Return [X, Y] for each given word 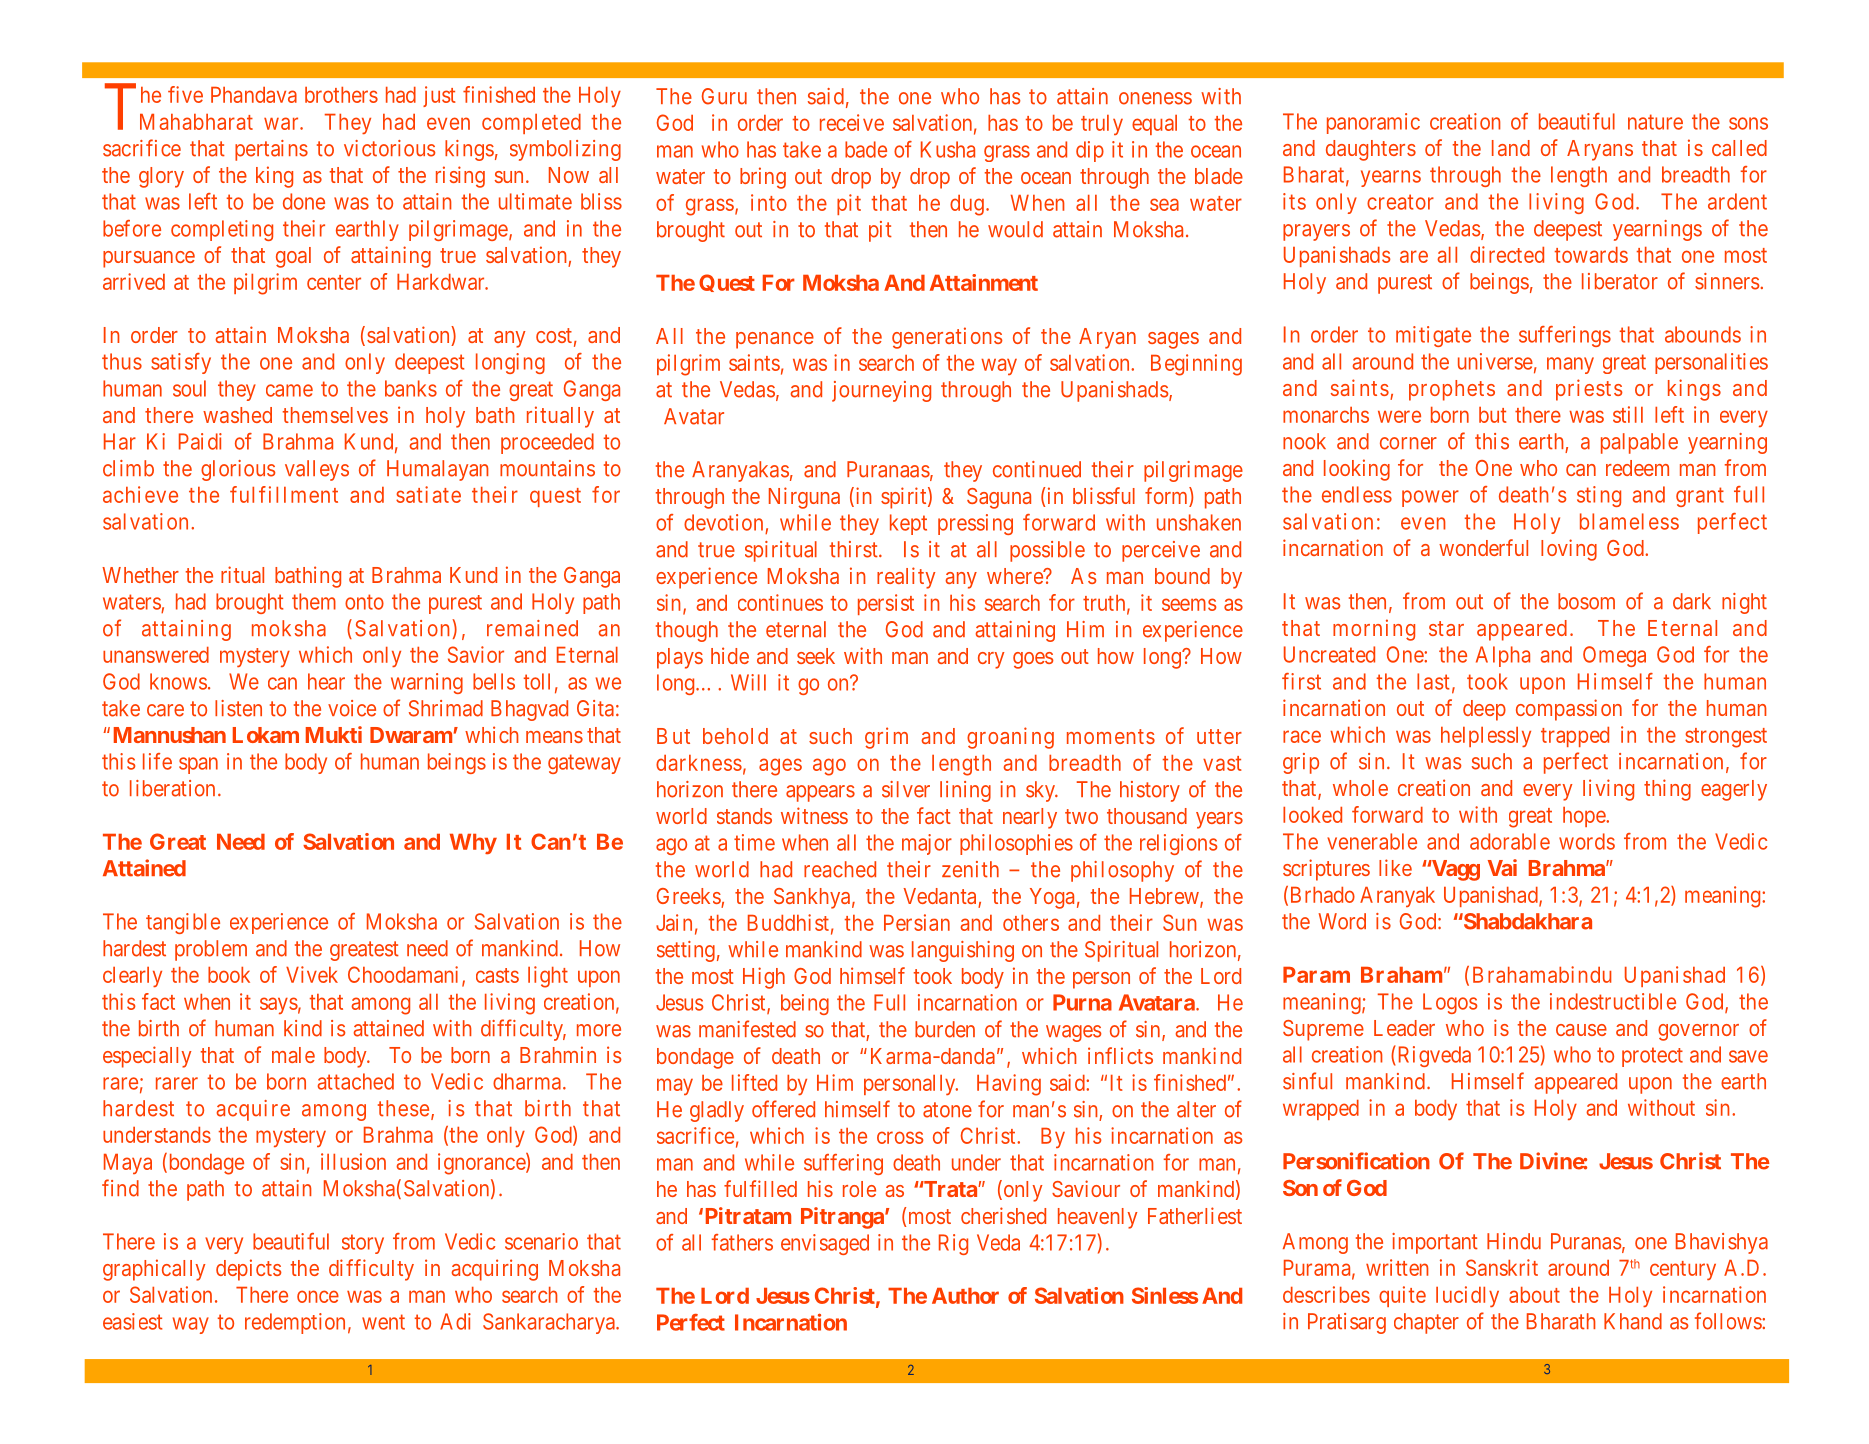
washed [237, 415]
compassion [1569, 710]
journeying [881, 391]
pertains [271, 150]
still [1628, 414]
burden [945, 1029]
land [1511, 148]
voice [352, 708]
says [279, 1005]
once [318, 1296]
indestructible [1613, 1001]
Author [965, 1296]
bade [866, 149]
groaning [1010, 738]
